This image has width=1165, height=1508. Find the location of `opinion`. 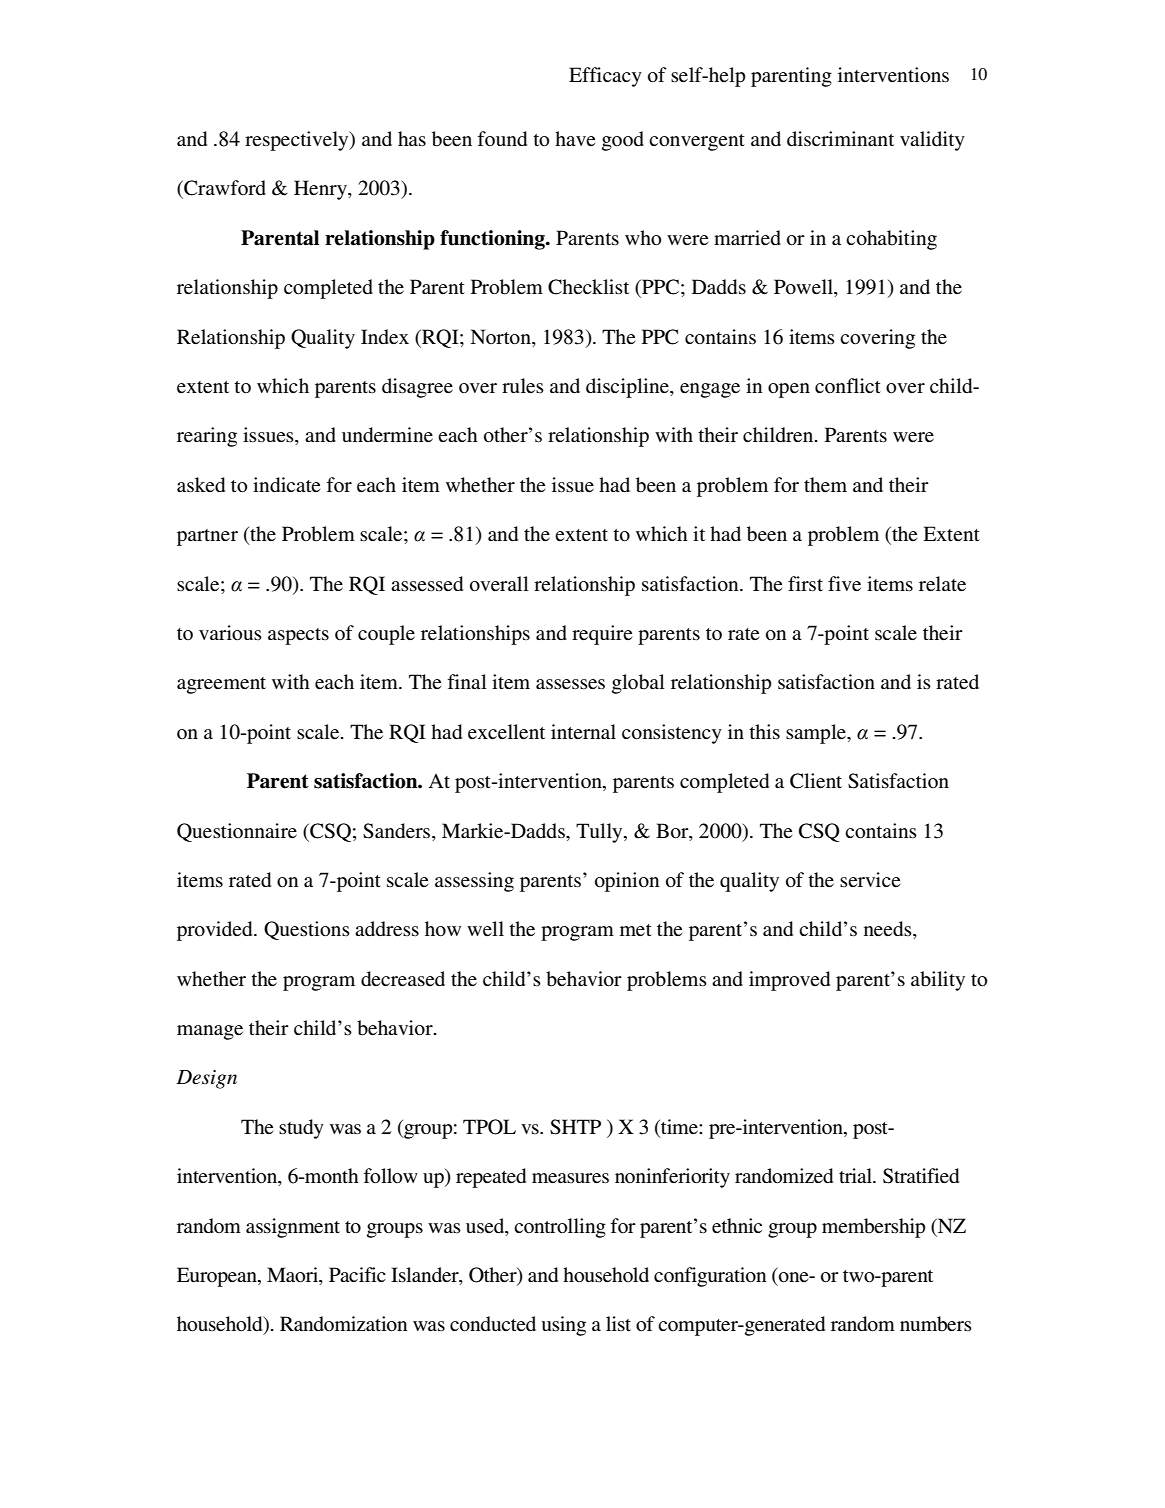

opinion is located at coordinates (627, 882).
